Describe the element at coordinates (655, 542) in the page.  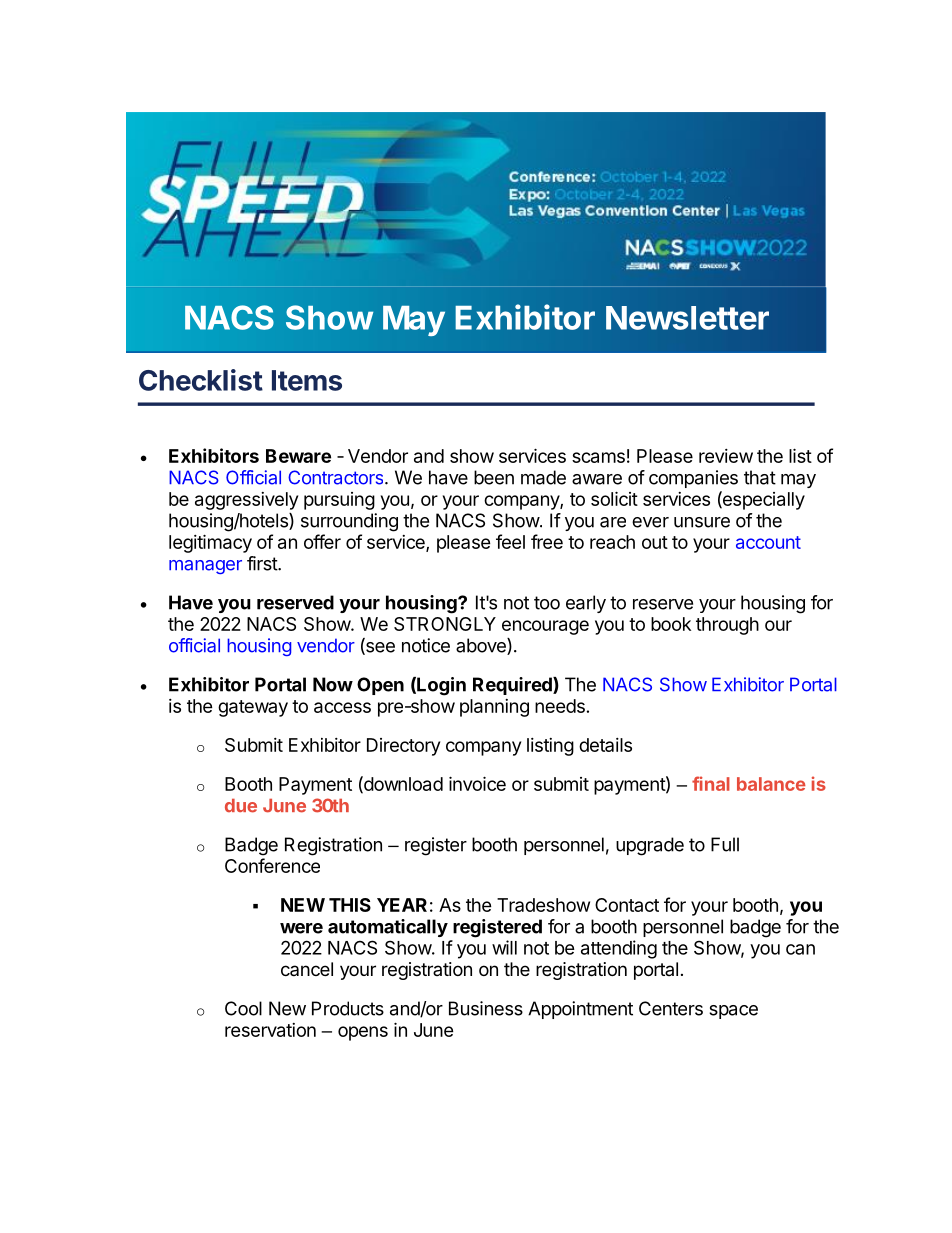
I see `out` at that location.
